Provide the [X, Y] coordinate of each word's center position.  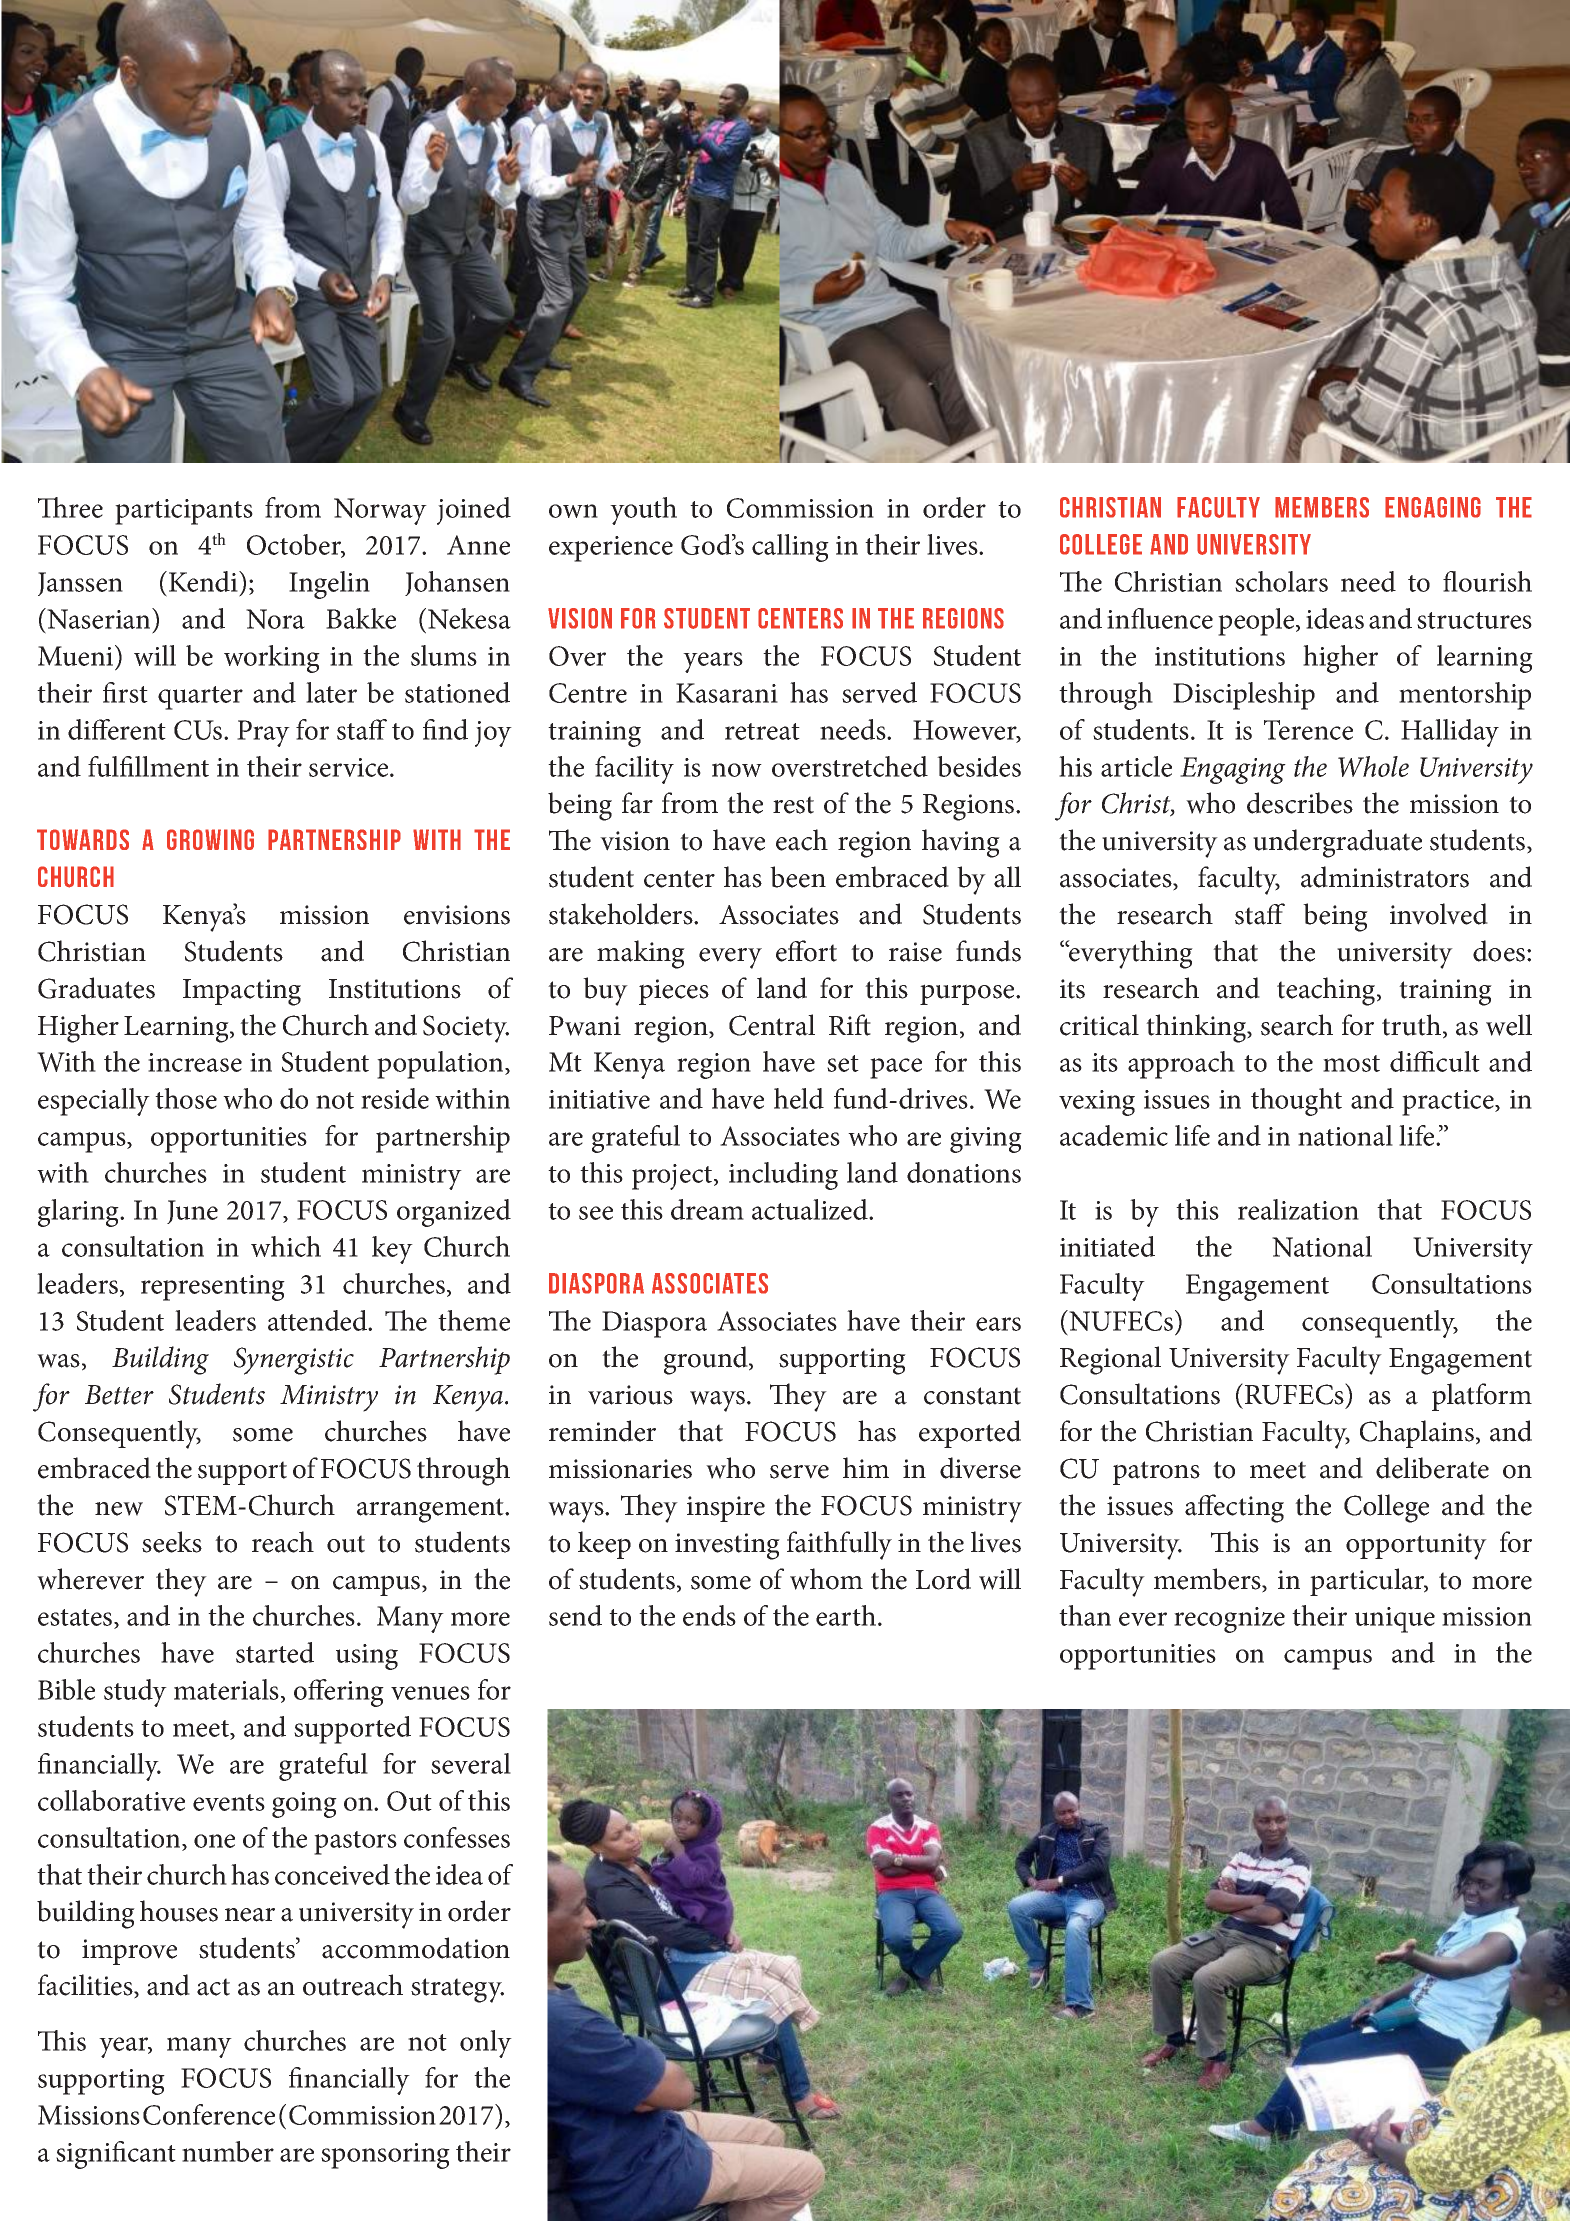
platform [1482, 1397]
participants [184, 512]
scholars [1281, 581]
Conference [209, 2114]
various [630, 1395]
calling [790, 548]
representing [213, 1288]
